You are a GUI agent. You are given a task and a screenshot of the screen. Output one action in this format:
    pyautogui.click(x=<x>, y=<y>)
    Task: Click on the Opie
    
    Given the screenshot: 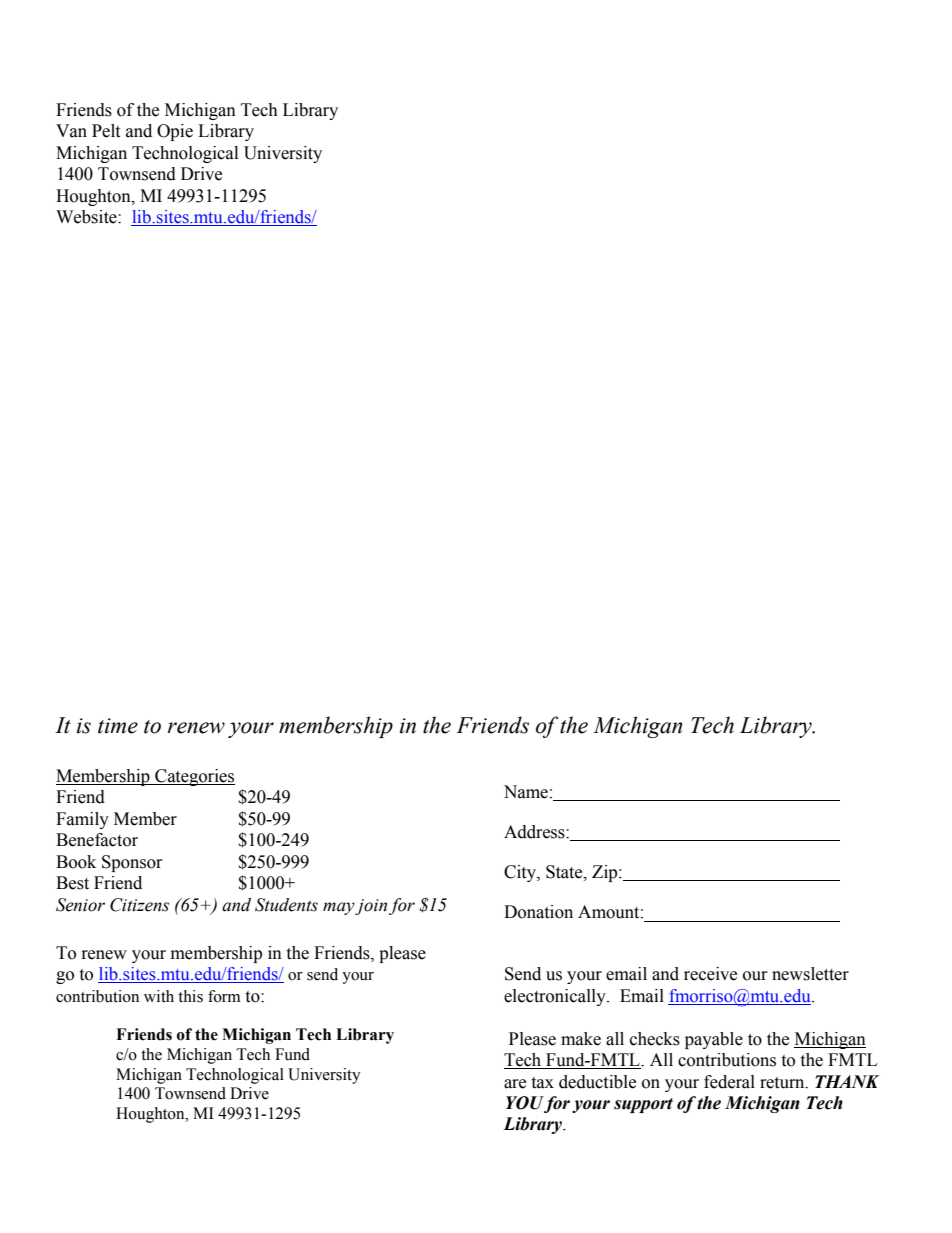 What is the action you would take?
    pyautogui.click(x=175, y=132)
